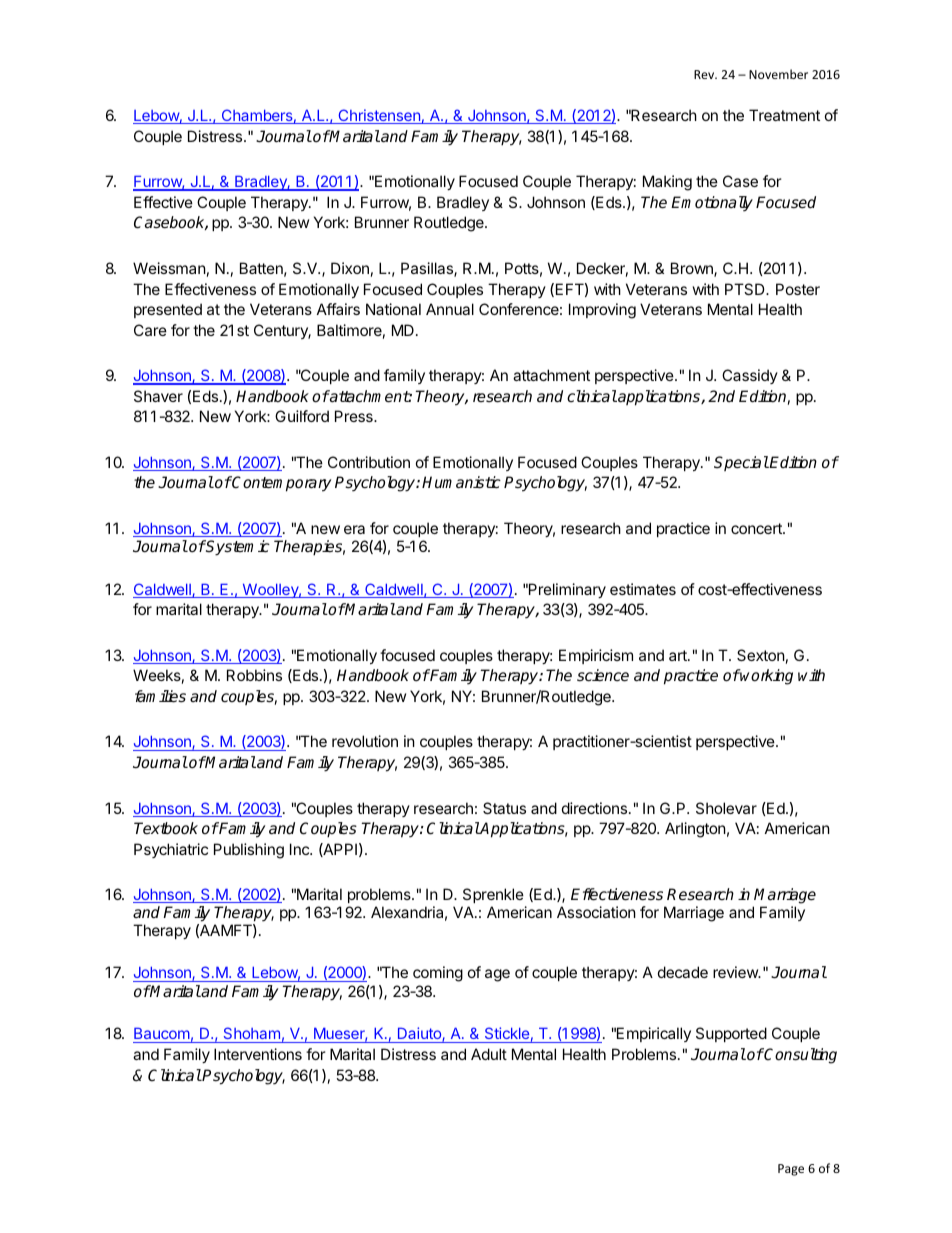 The width and height of the page is (952, 1233). What do you see at coordinates (258, 1054) in the page?
I see `Interventions` at bounding box center [258, 1054].
